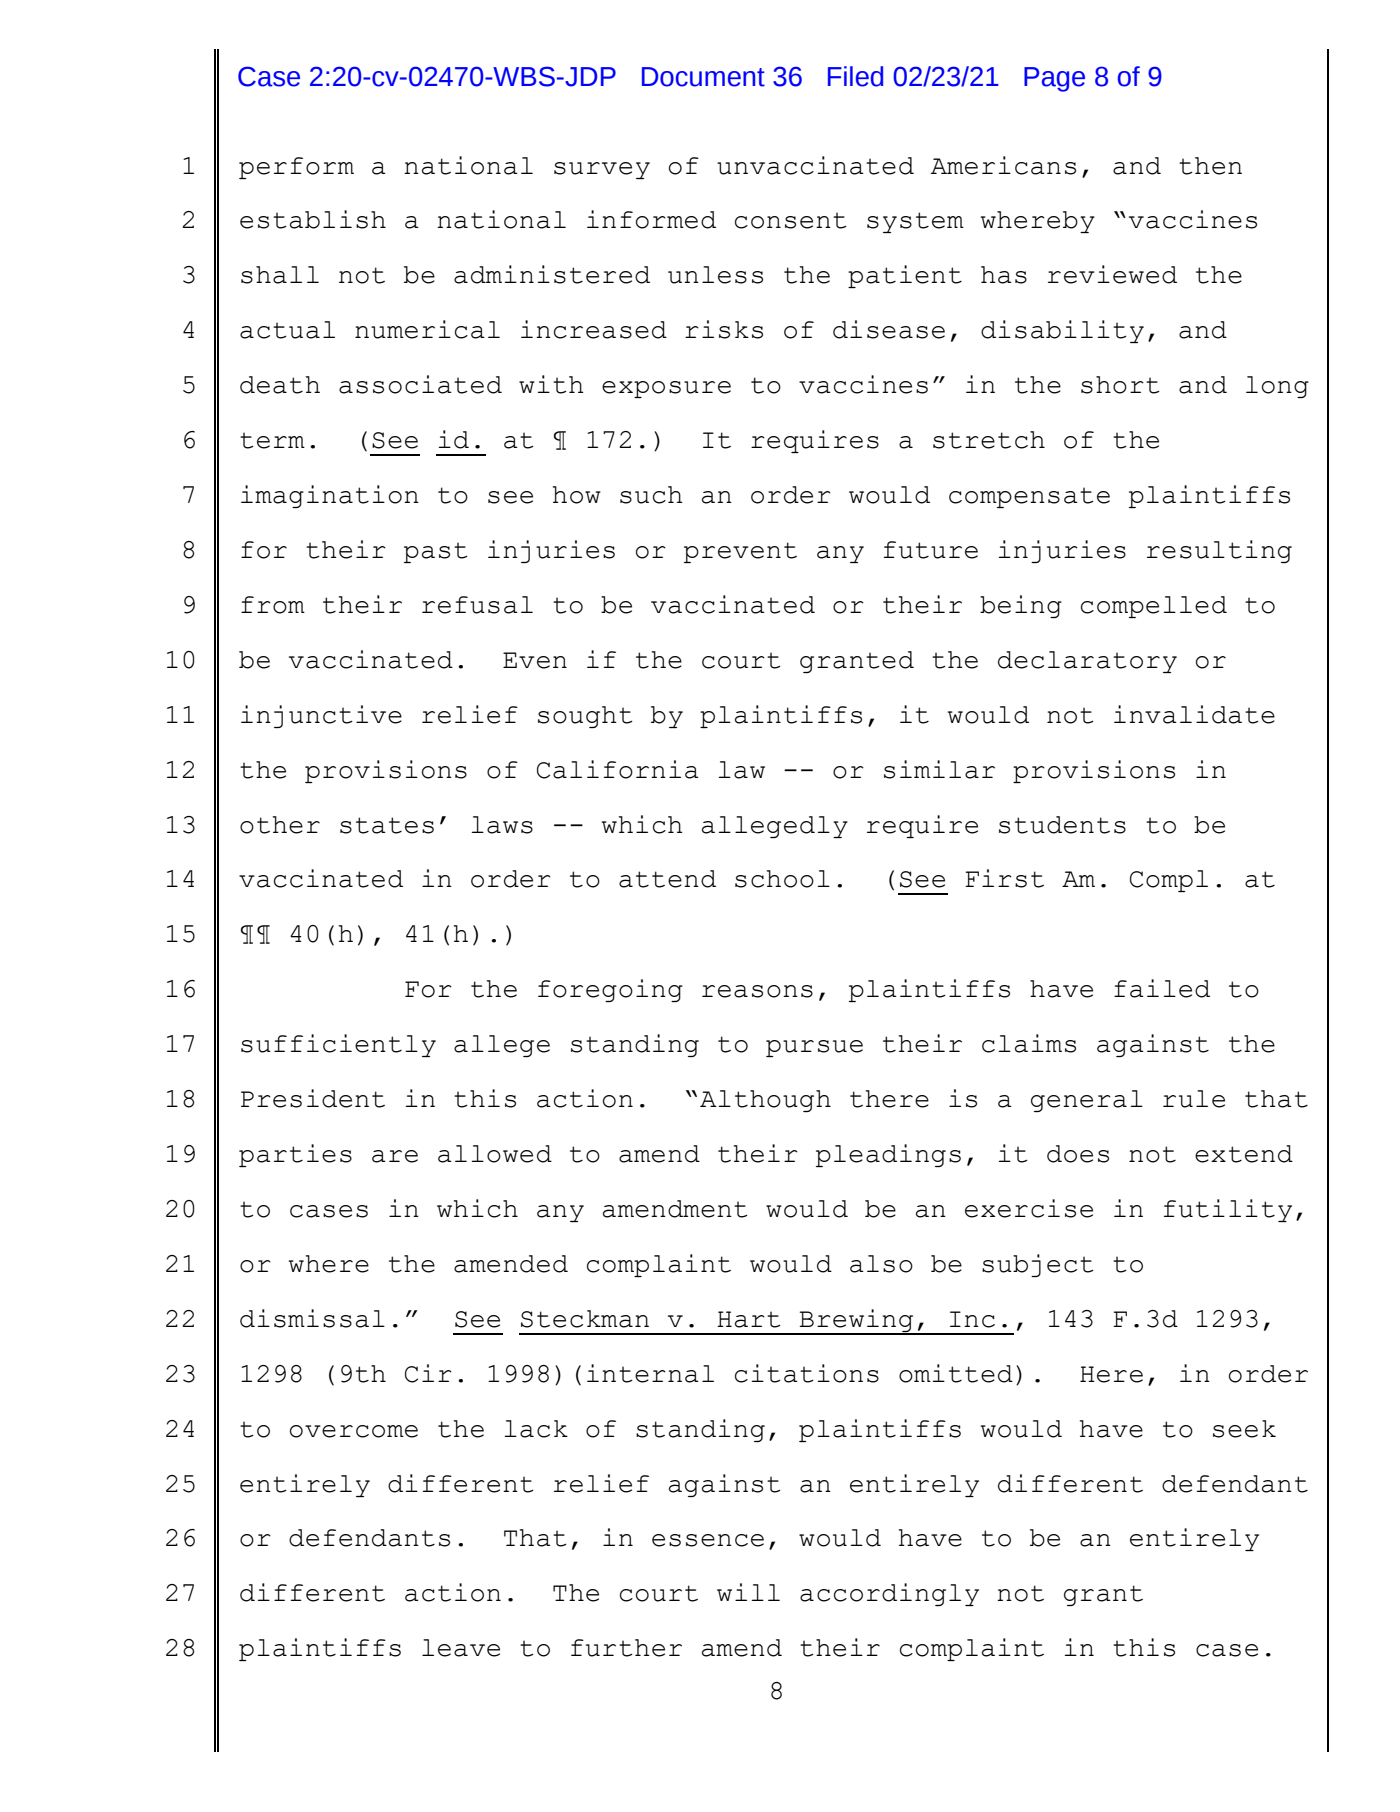 The image size is (1400, 1812). What do you see at coordinates (703, 77) in the page?
I see `Document` at bounding box center [703, 77].
